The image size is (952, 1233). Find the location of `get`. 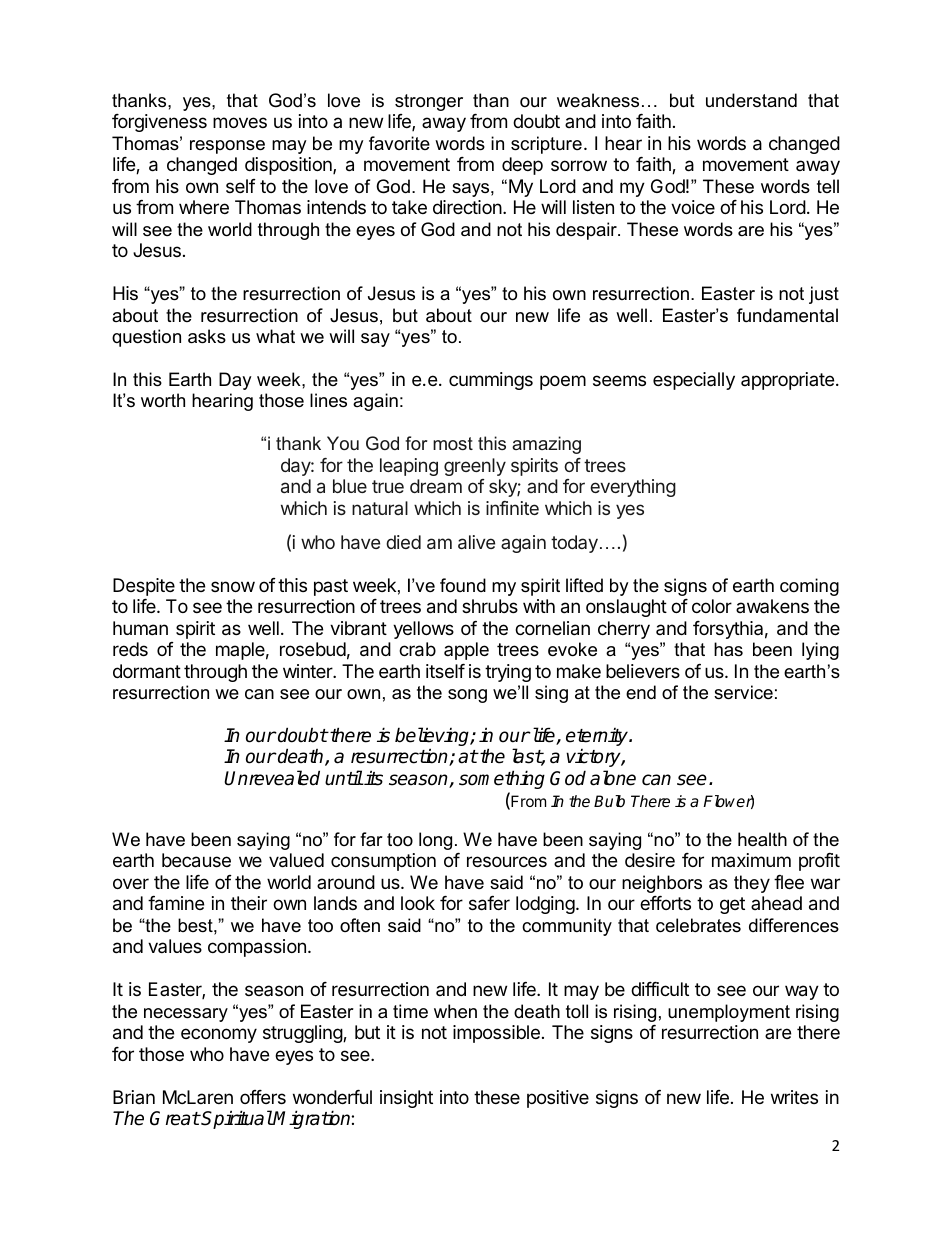

get is located at coordinates (732, 905).
